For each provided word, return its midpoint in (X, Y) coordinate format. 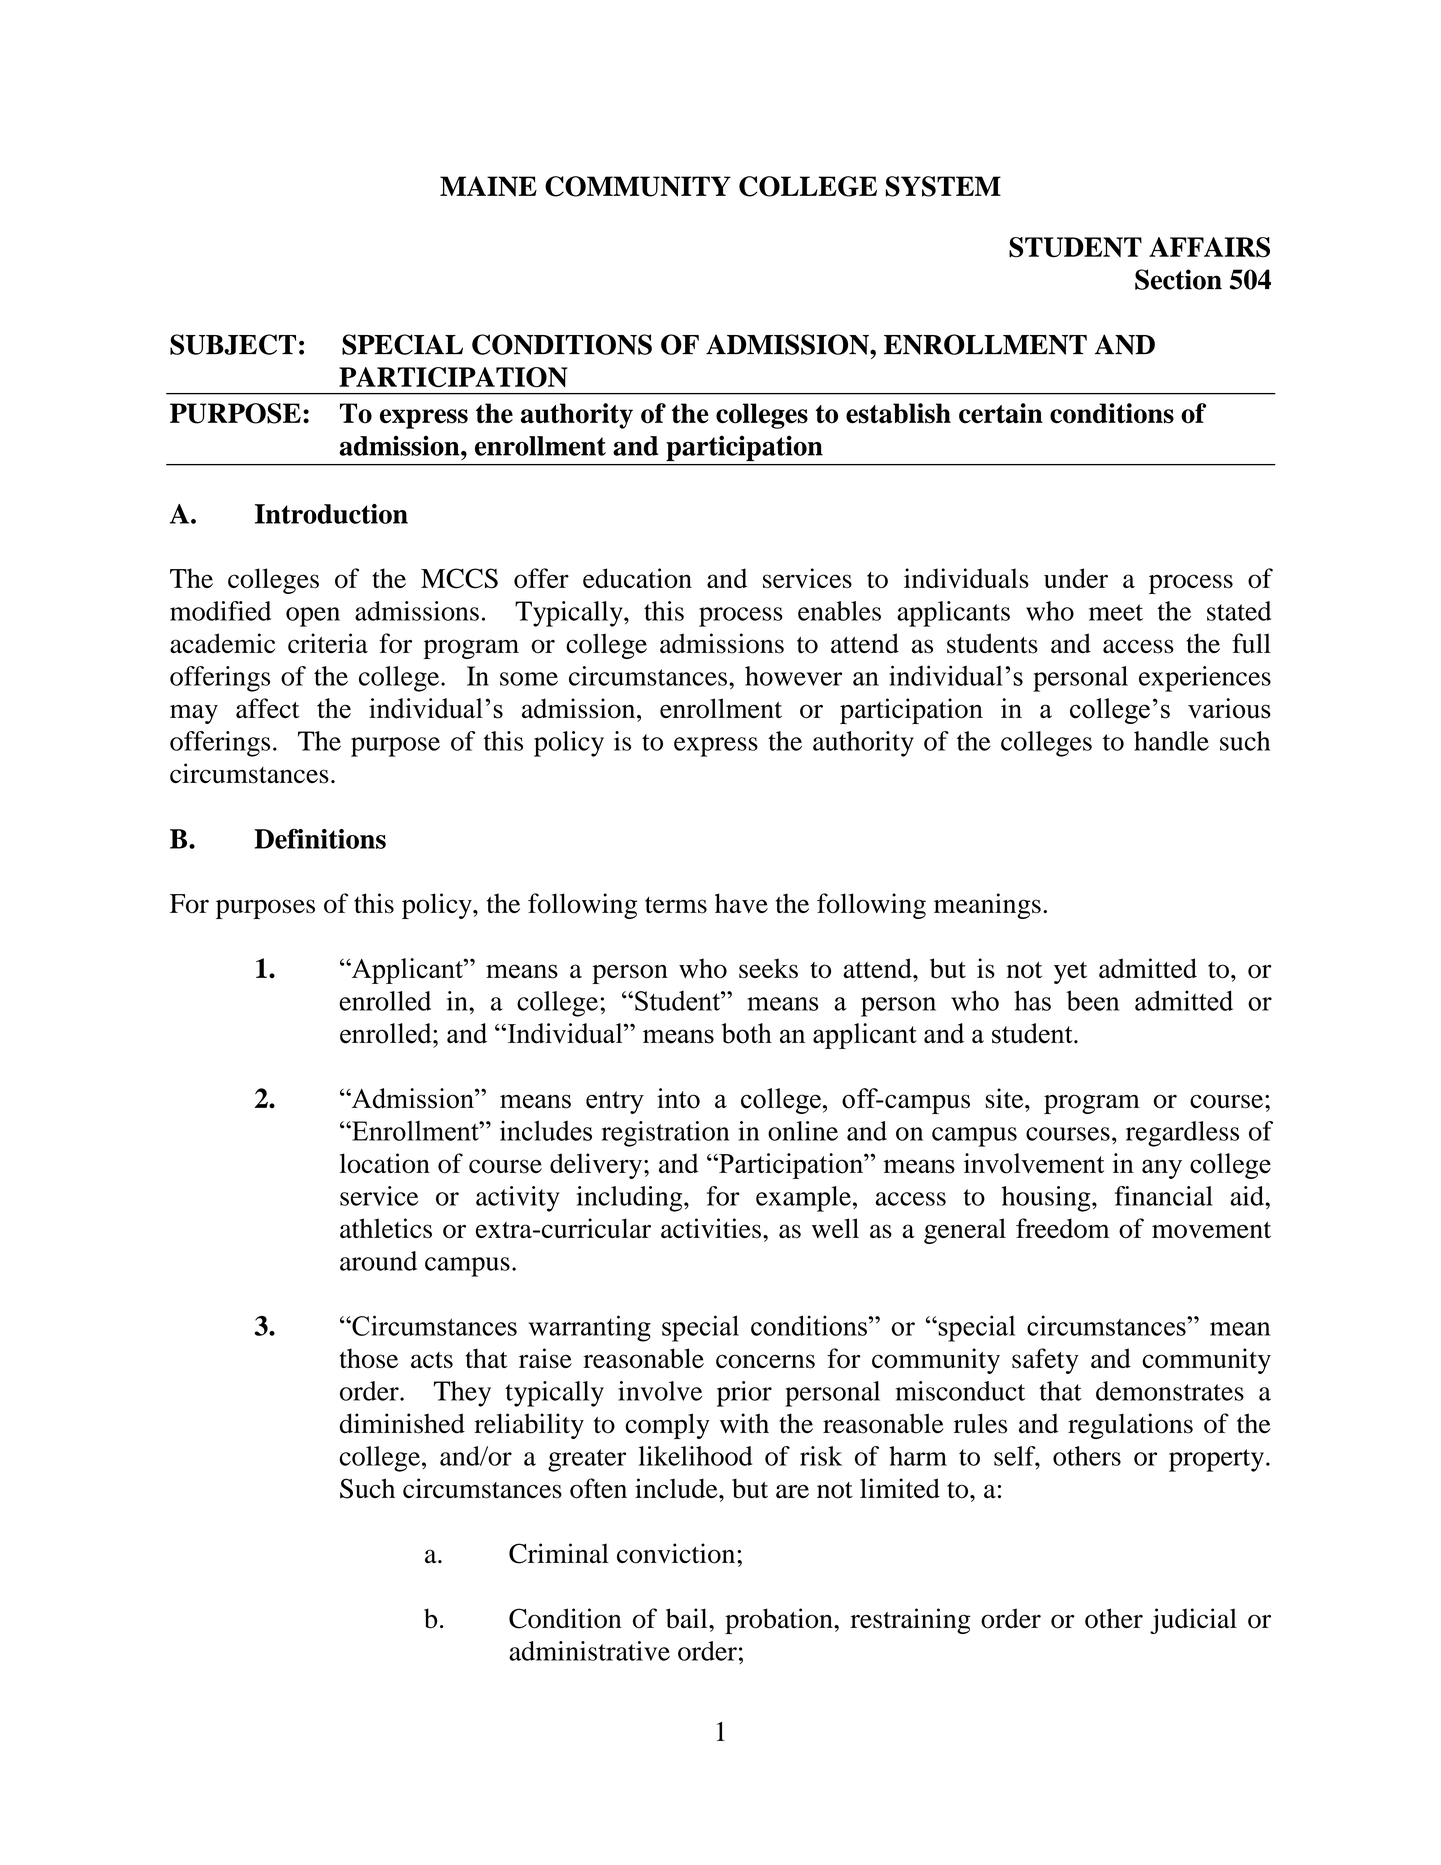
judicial (1193, 1621)
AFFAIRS (1209, 247)
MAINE (488, 186)
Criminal (559, 1553)
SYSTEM (943, 186)
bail (688, 1618)
